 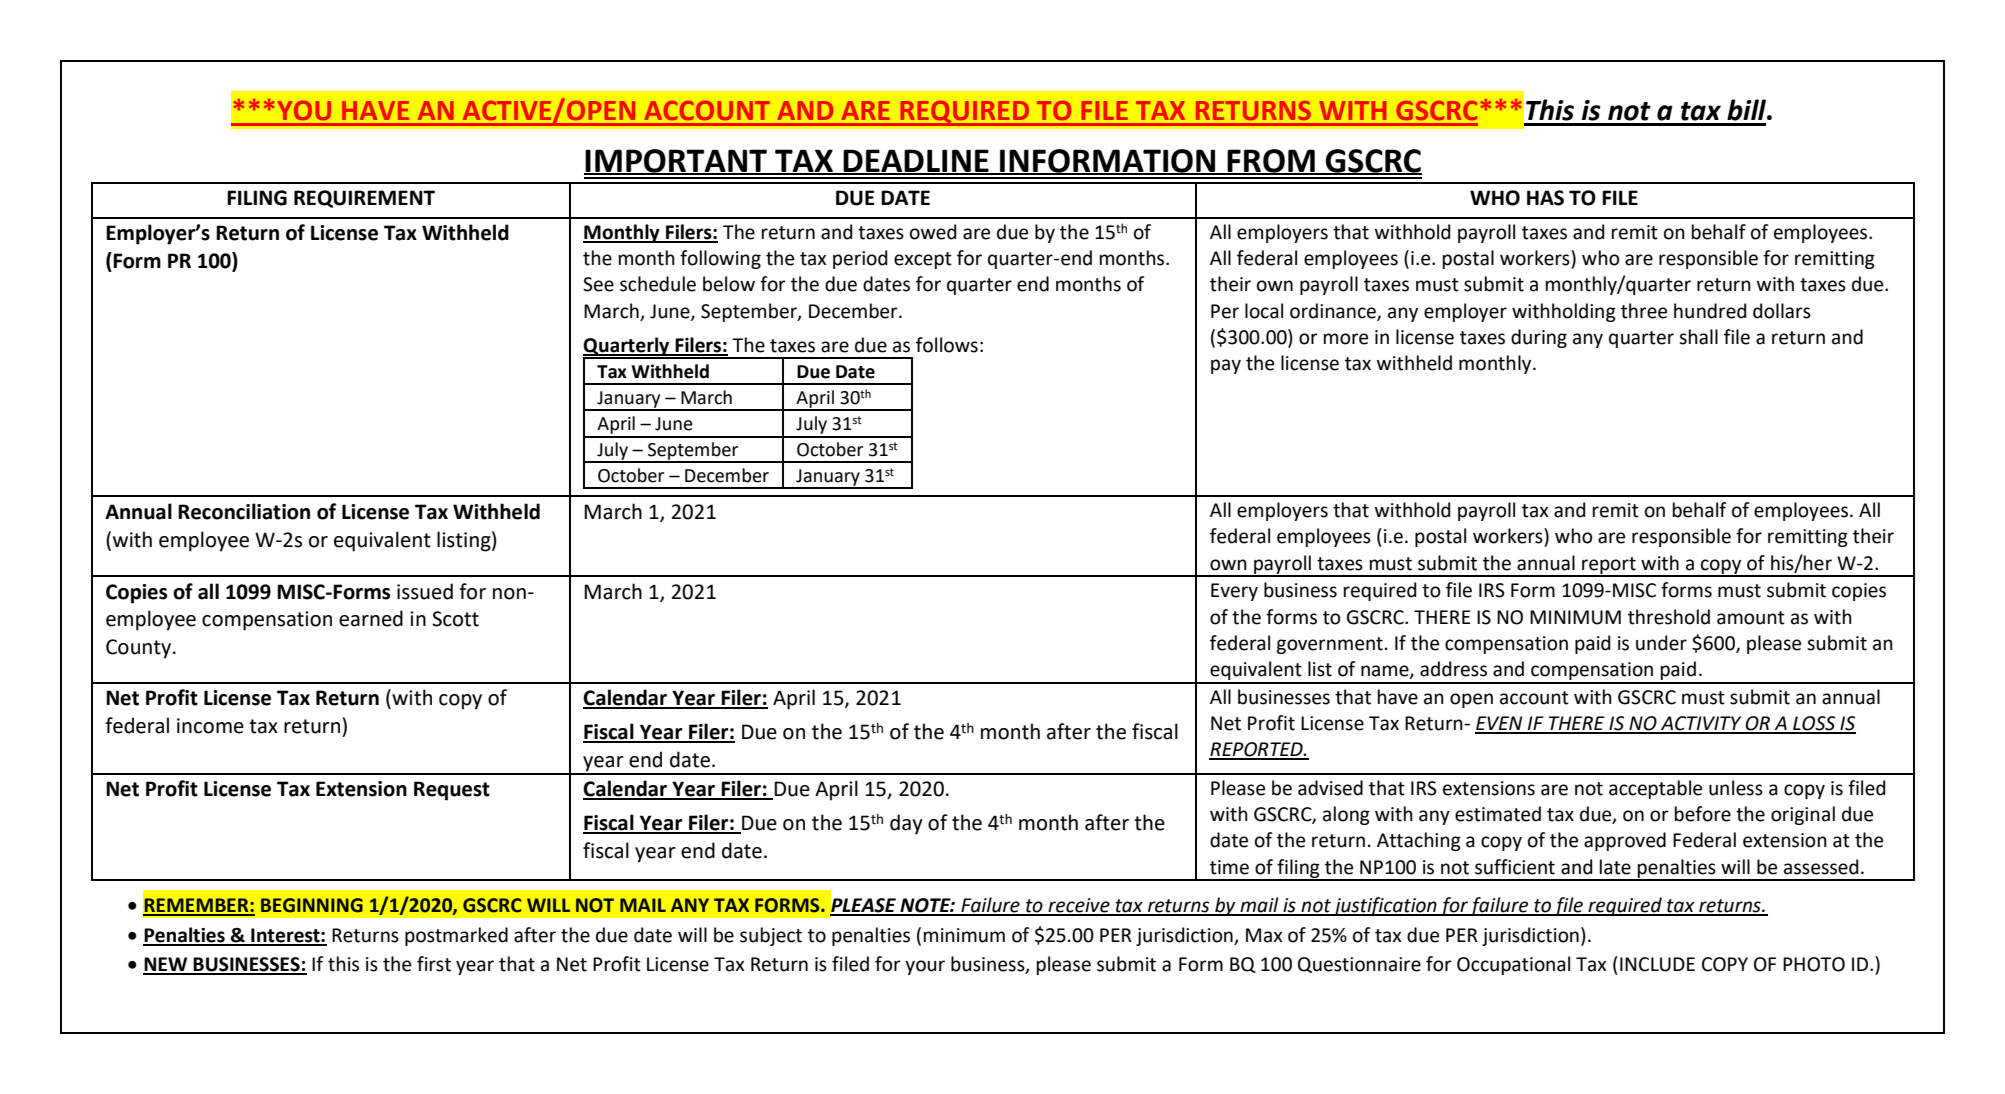 I want to click on See, so click(x=598, y=284).
